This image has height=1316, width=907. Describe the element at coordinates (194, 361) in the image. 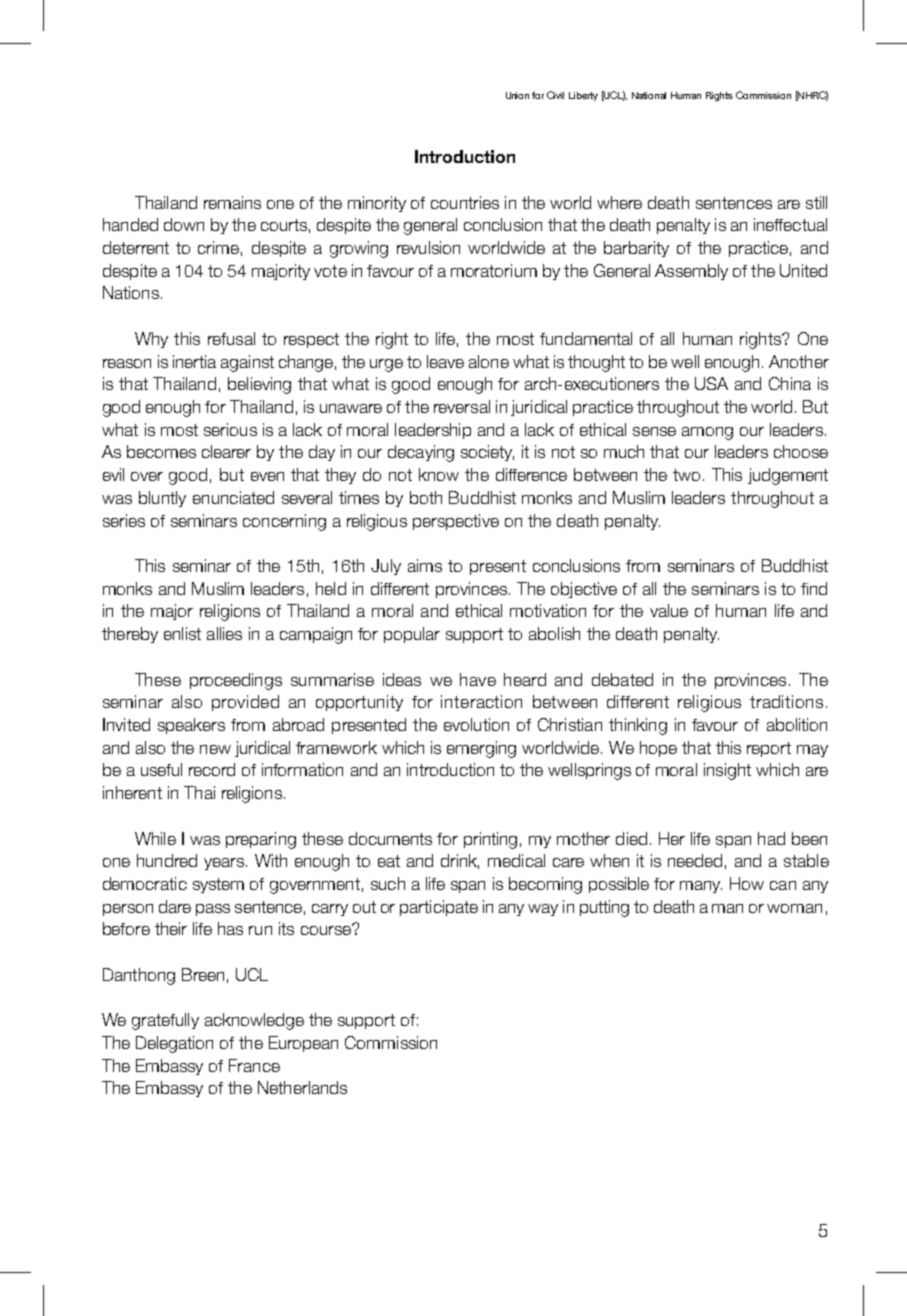

I see `inertia` at that location.
